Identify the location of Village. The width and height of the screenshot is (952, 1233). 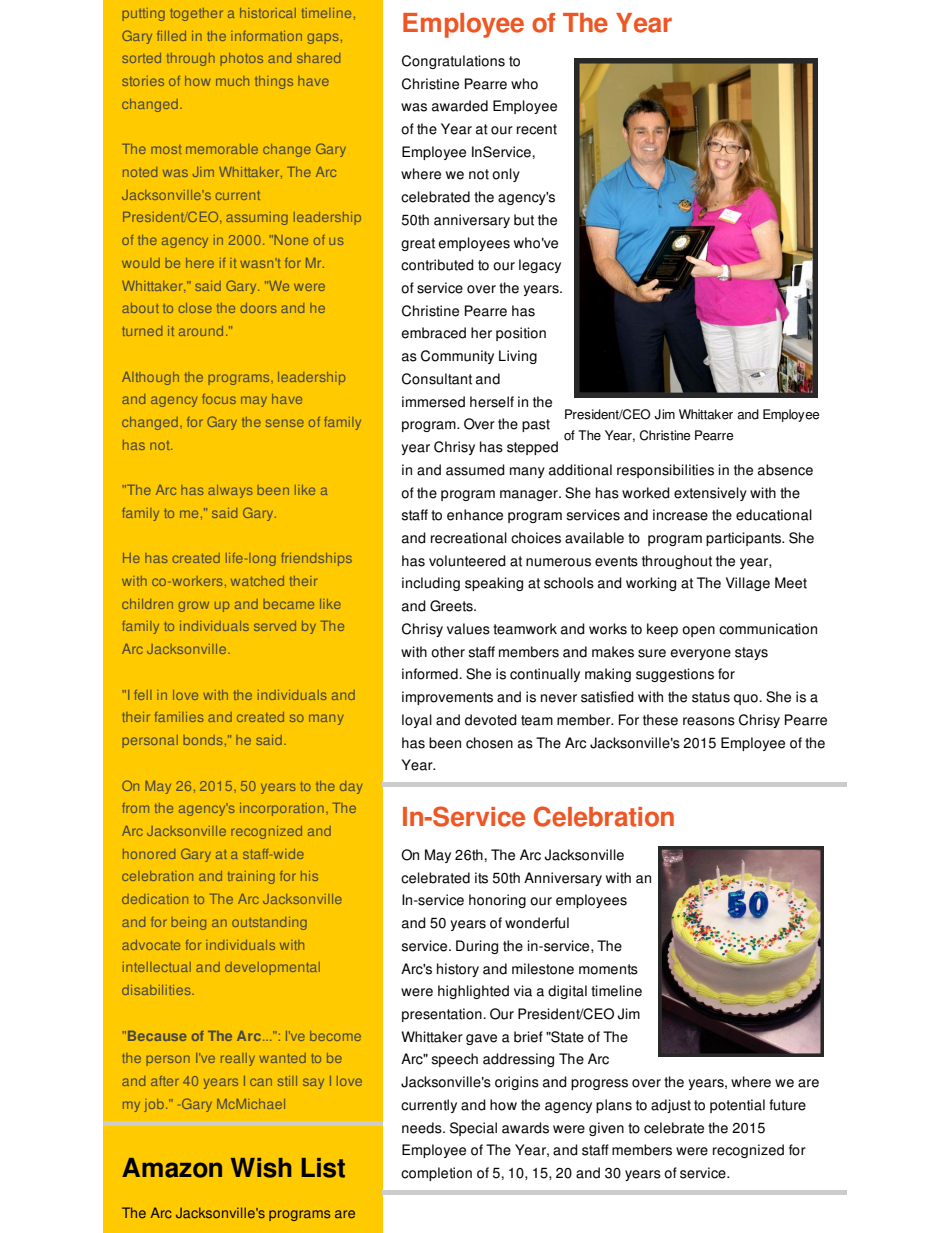
(748, 584).
